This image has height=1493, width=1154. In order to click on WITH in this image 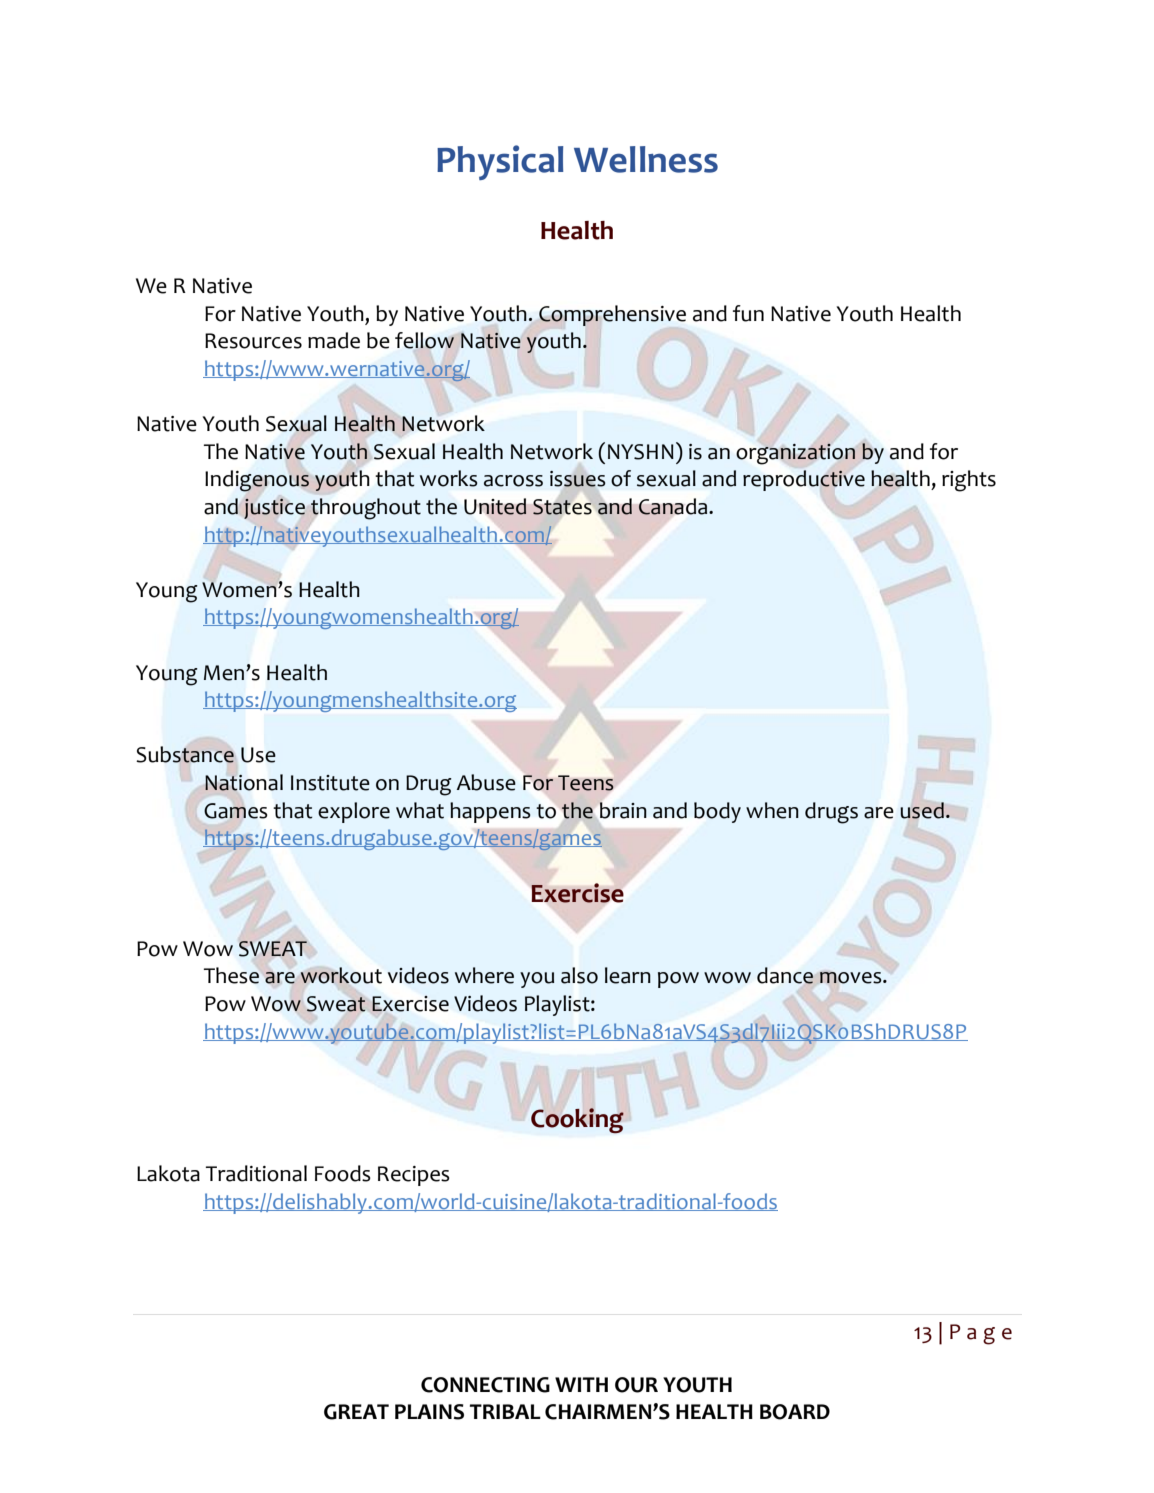, I will do `click(581, 1384)`.
